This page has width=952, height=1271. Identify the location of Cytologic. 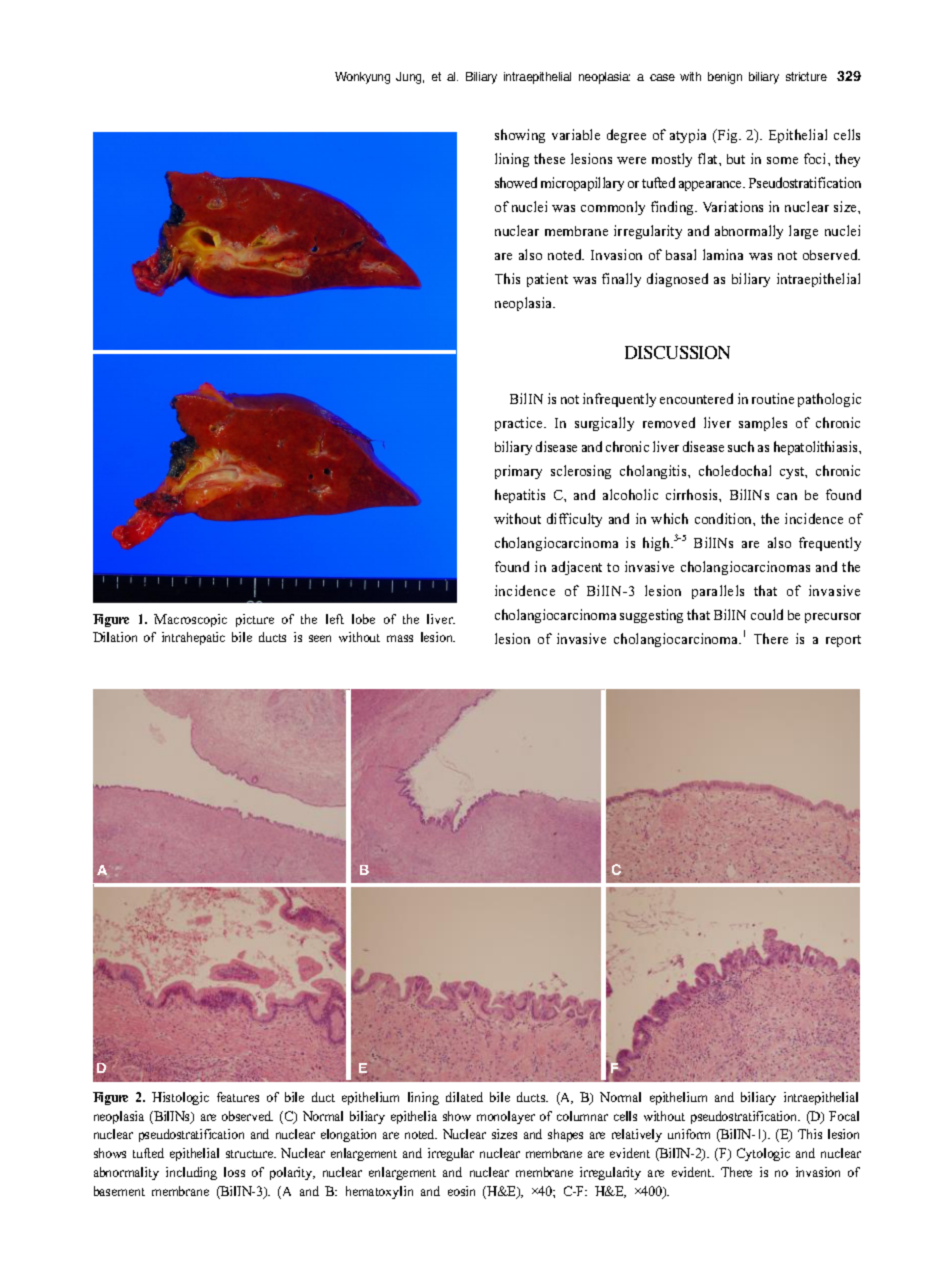
(763, 1154).
